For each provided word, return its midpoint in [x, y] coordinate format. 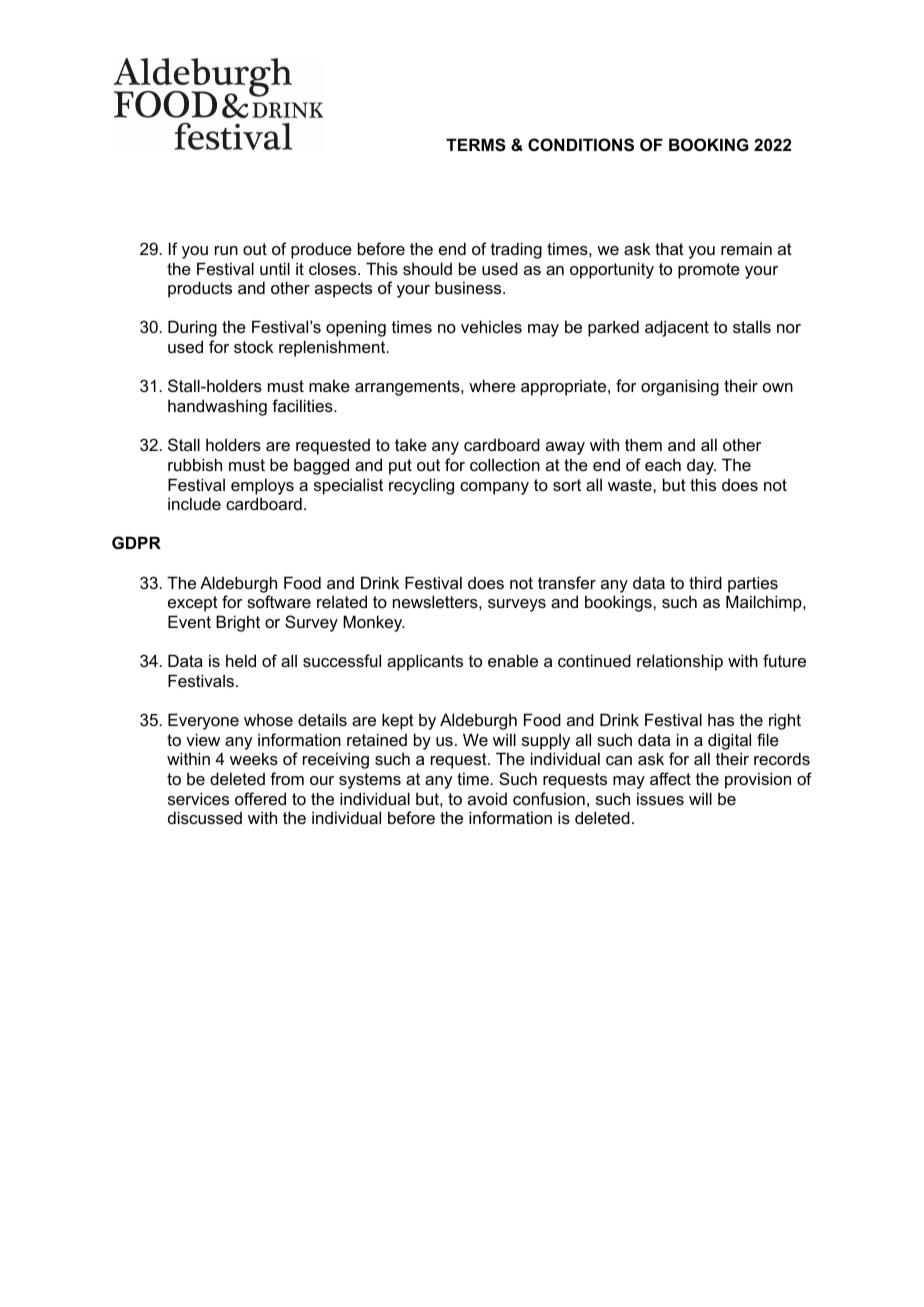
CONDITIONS [581, 145]
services [198, 798]
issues [660, 798]
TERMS [476, 145]
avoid [487, 798]
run [226, 250]
